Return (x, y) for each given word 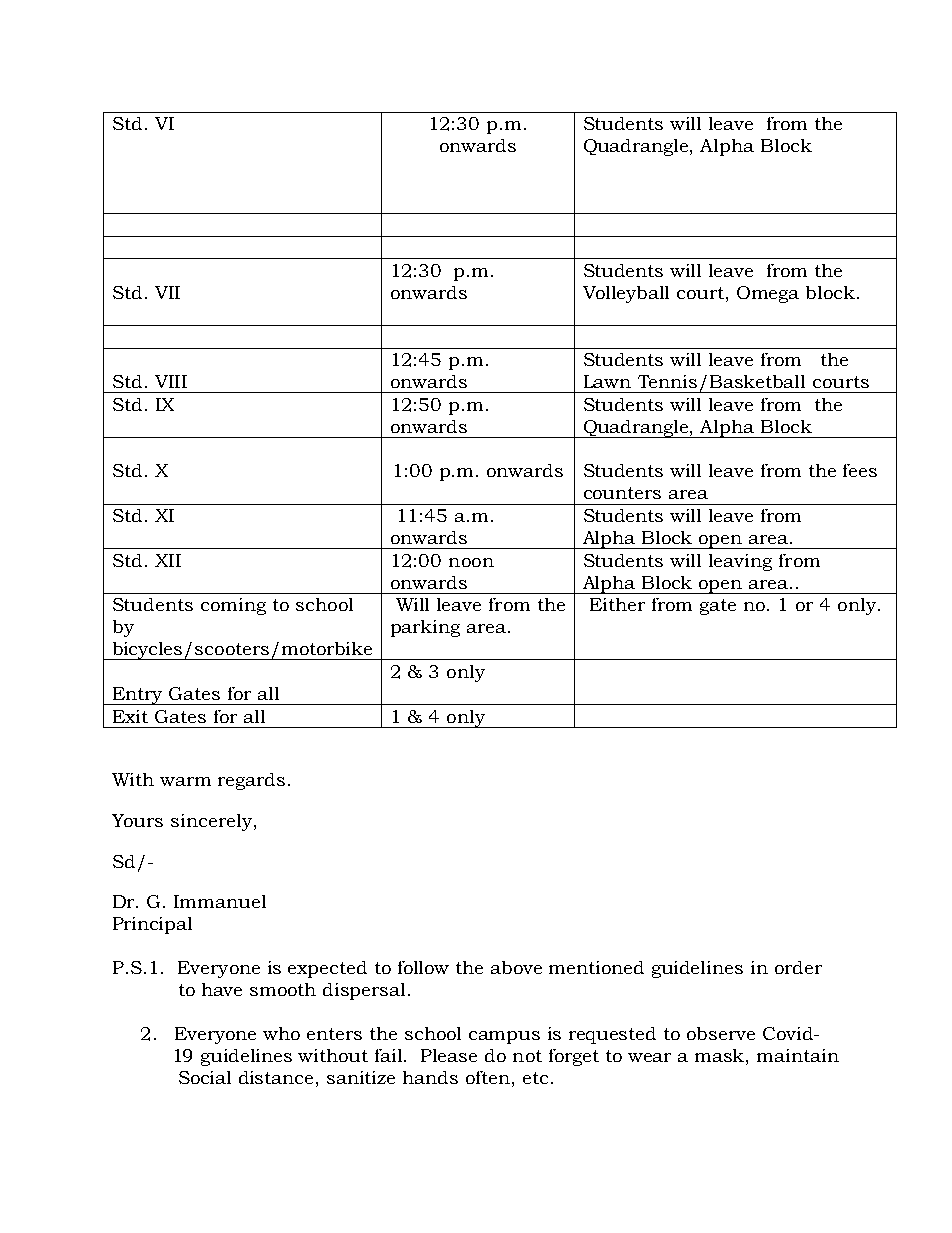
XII (168, 560)
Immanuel (220, 901)
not (527, 1056)
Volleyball (626, 294)
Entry (138, 696)
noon (471, 562)
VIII (171, 381)
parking (425, 628)
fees (860, 470)
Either (617, 604)
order (798, 967)
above (516, 967)
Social (205, 1077)
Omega (768, 294)
